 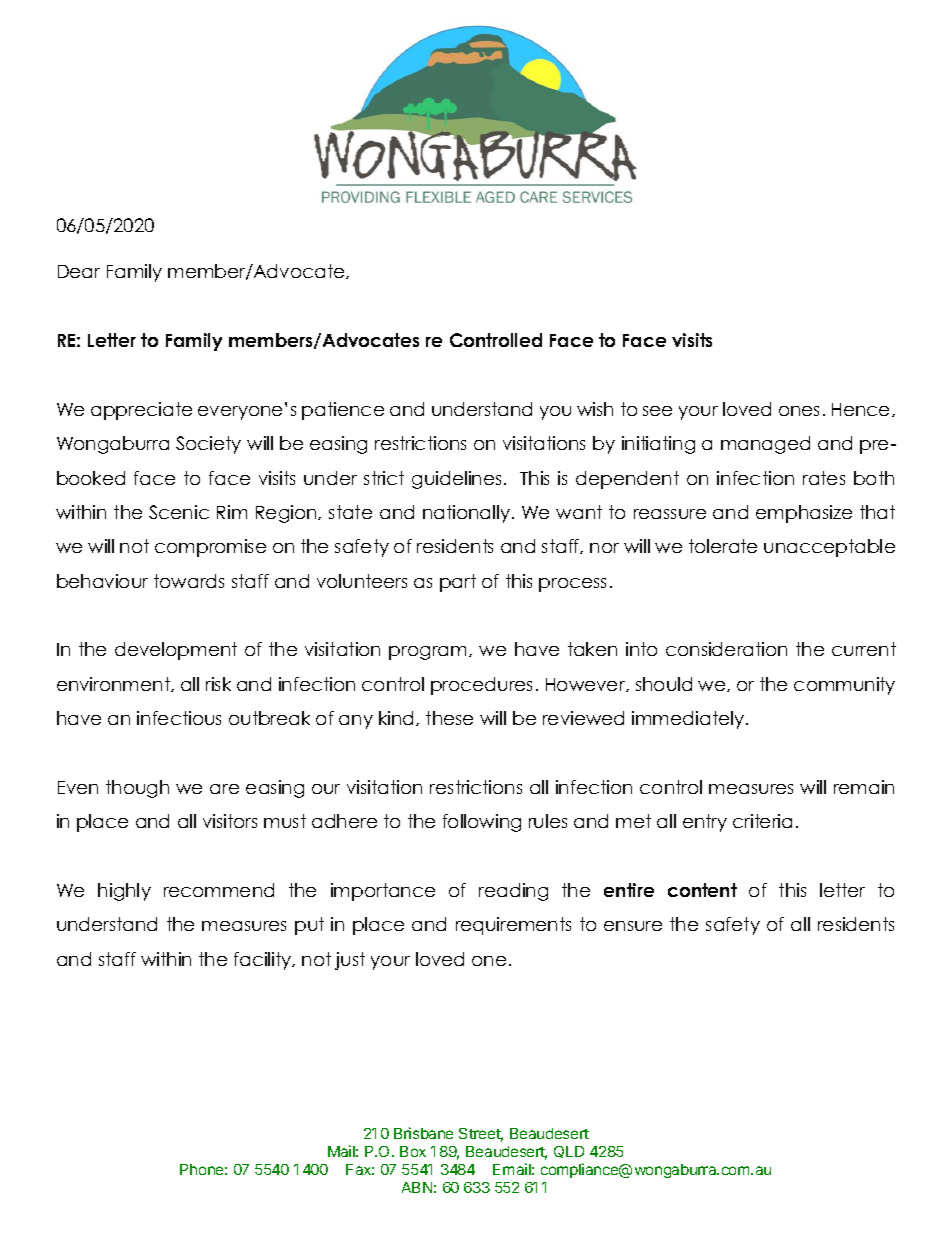 I want to click on Box, so click(x=413, y=1151).
